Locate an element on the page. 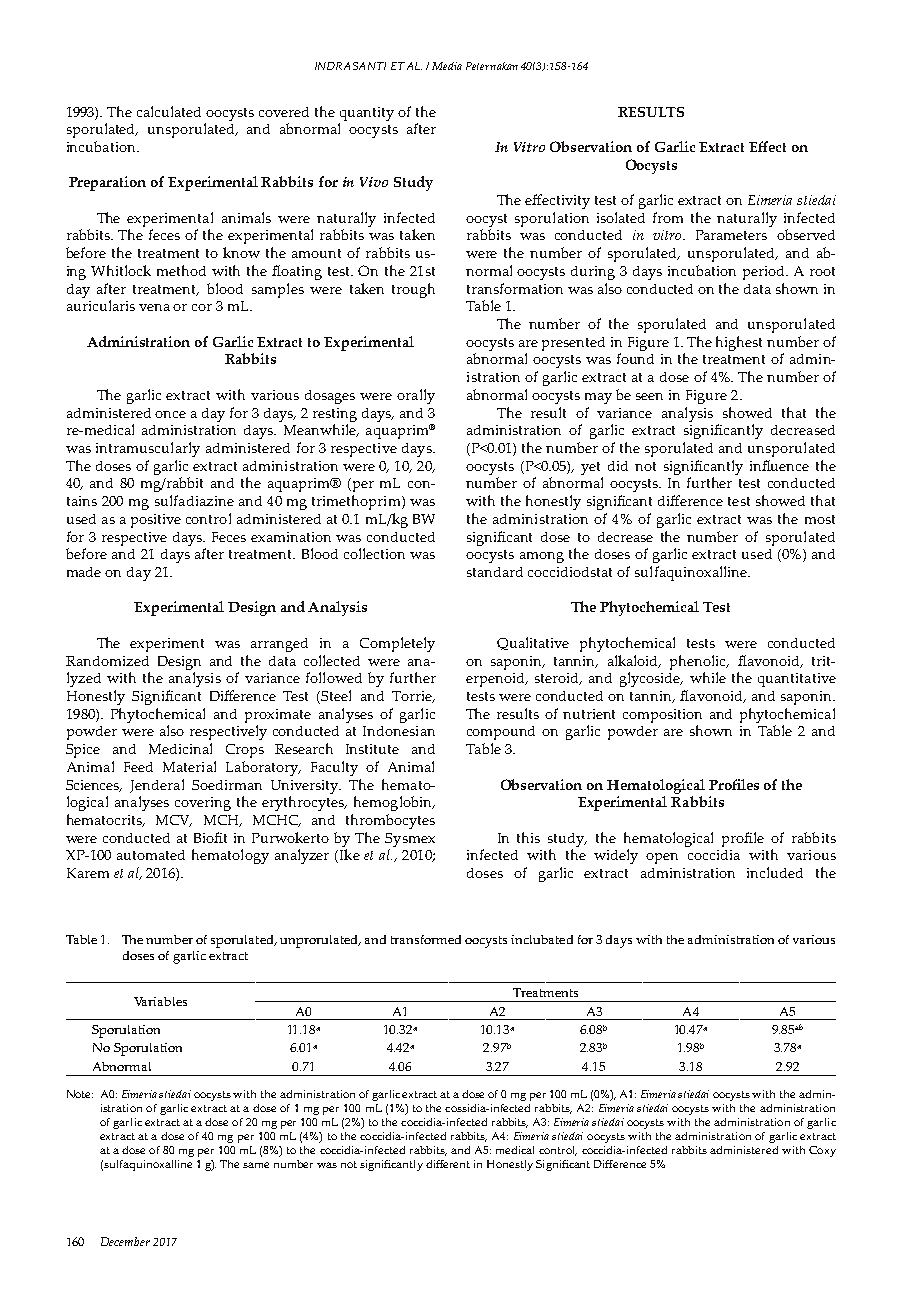 The image size is (924, 1308). intramuscularly is located at coordinates (148, 449).
